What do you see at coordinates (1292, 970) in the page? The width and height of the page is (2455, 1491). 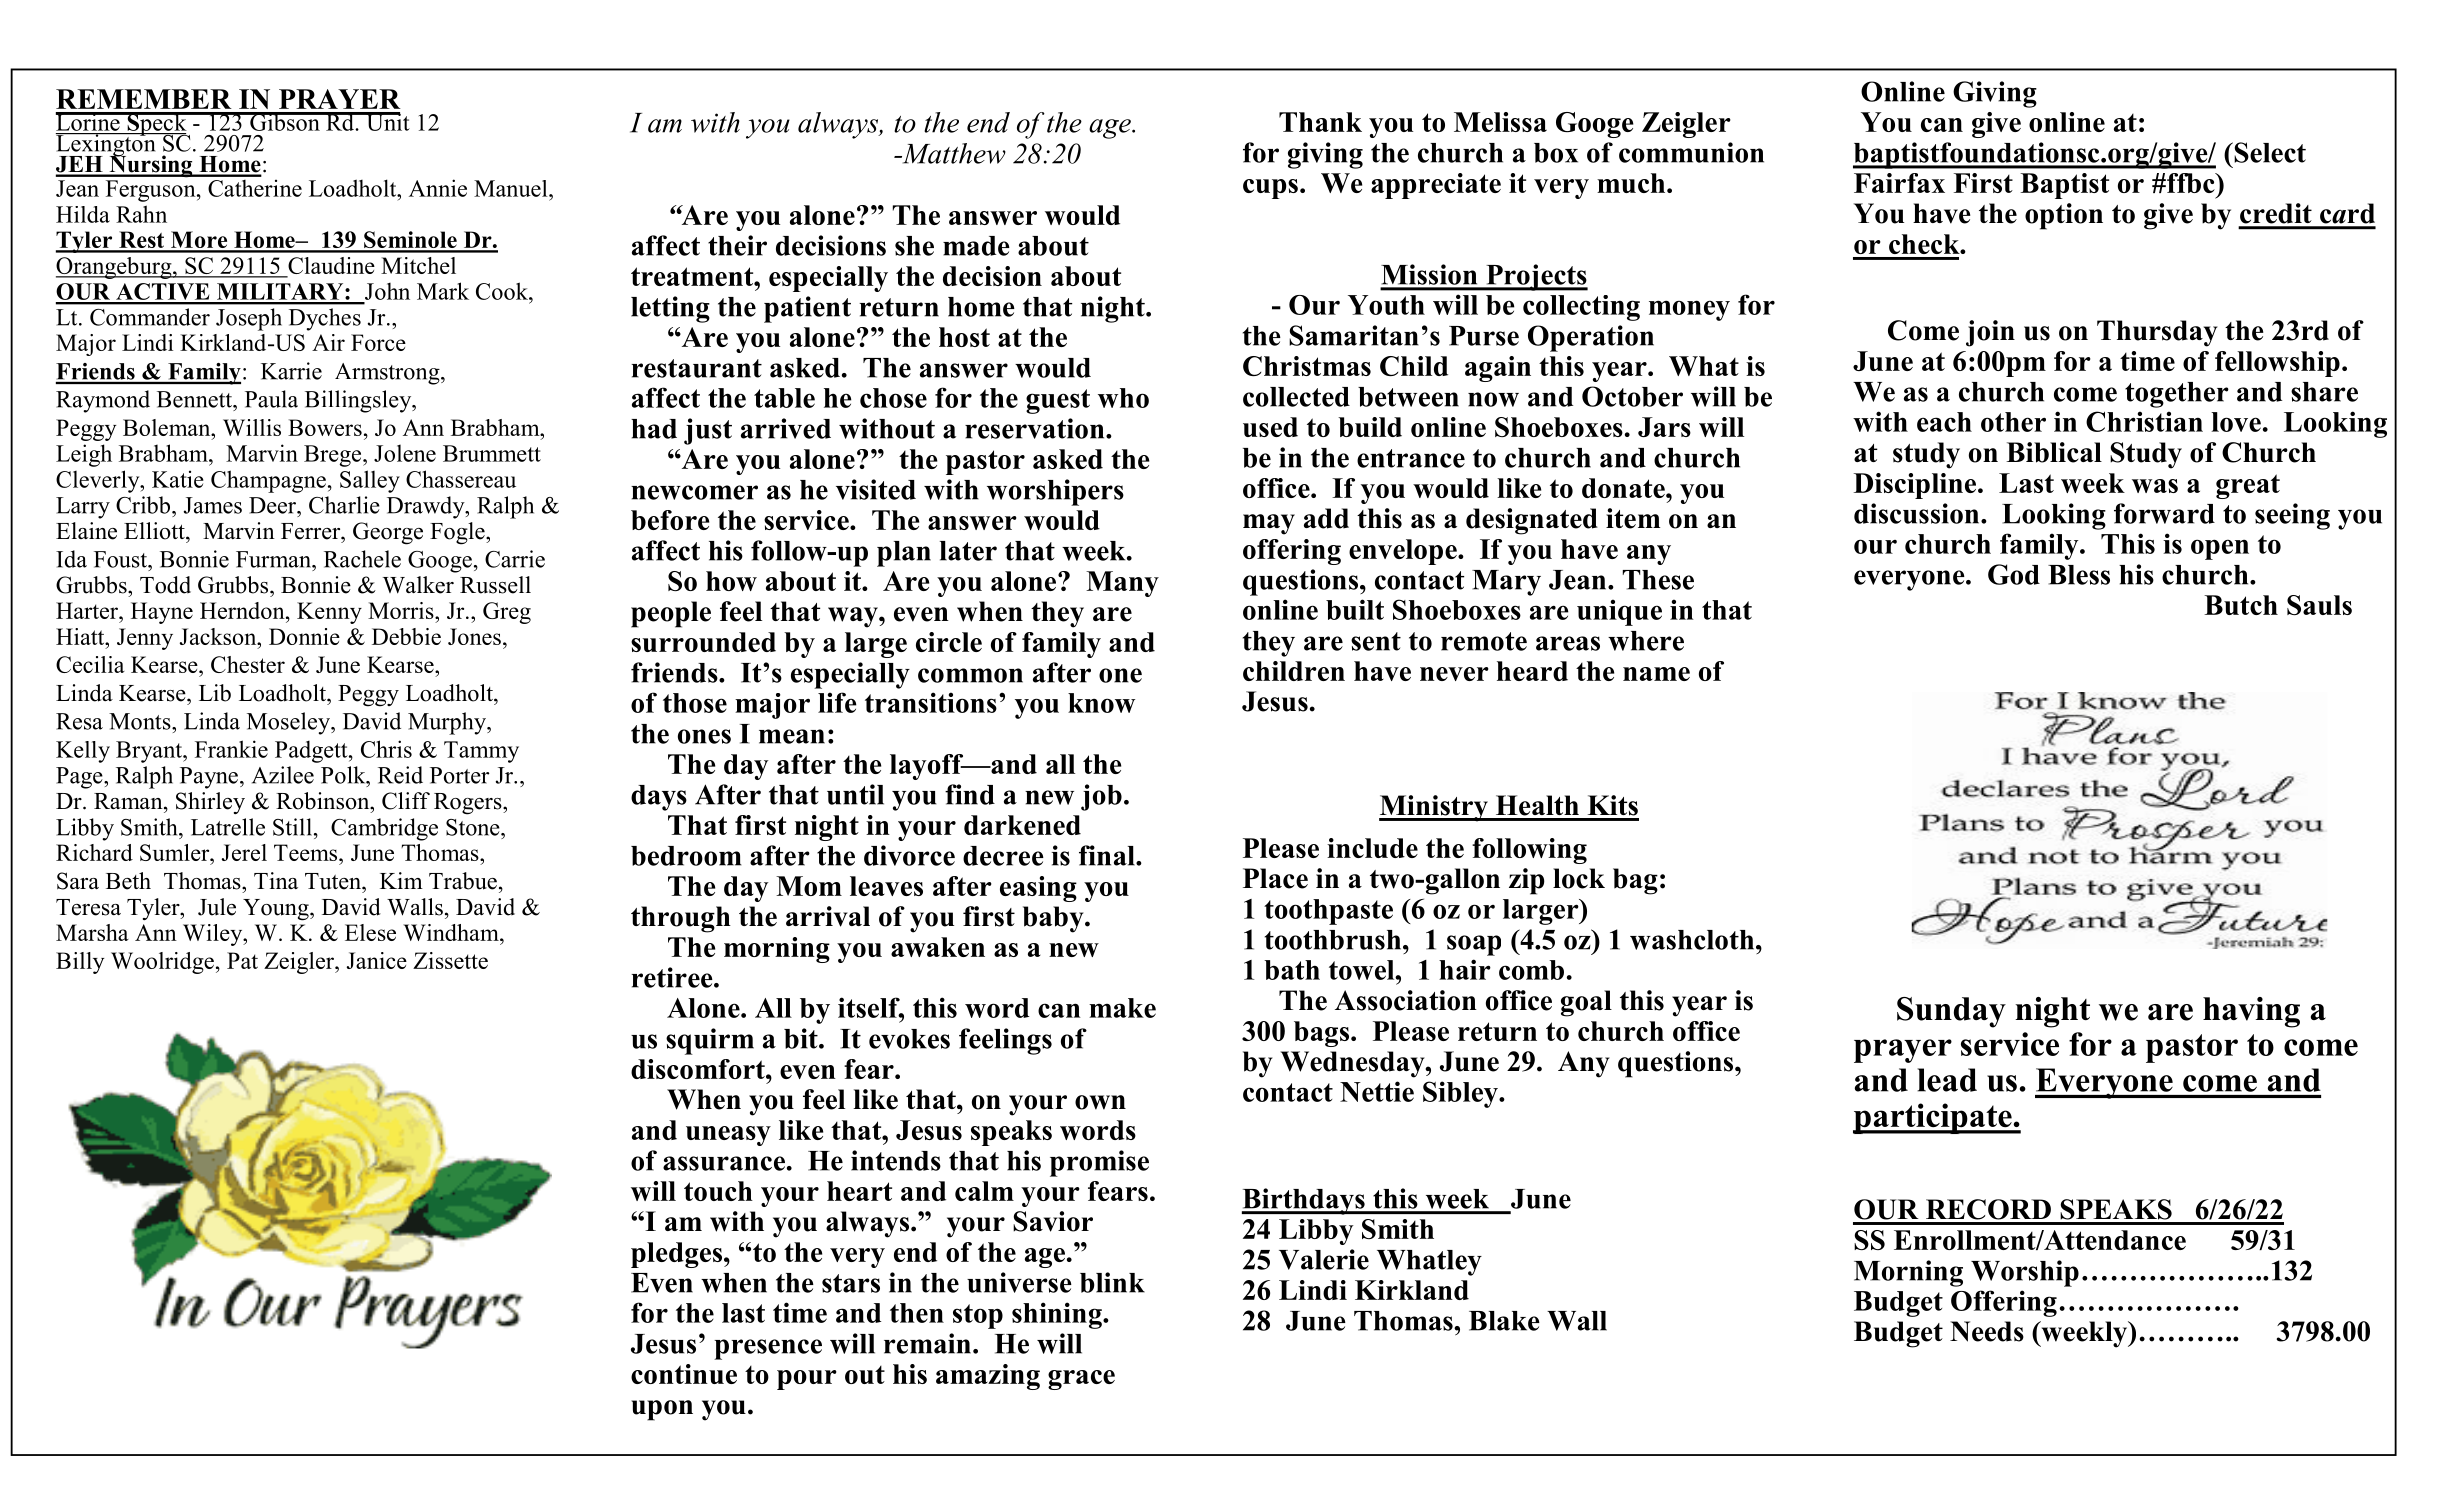 I see `bath` at bounding box center [1292, 970].
